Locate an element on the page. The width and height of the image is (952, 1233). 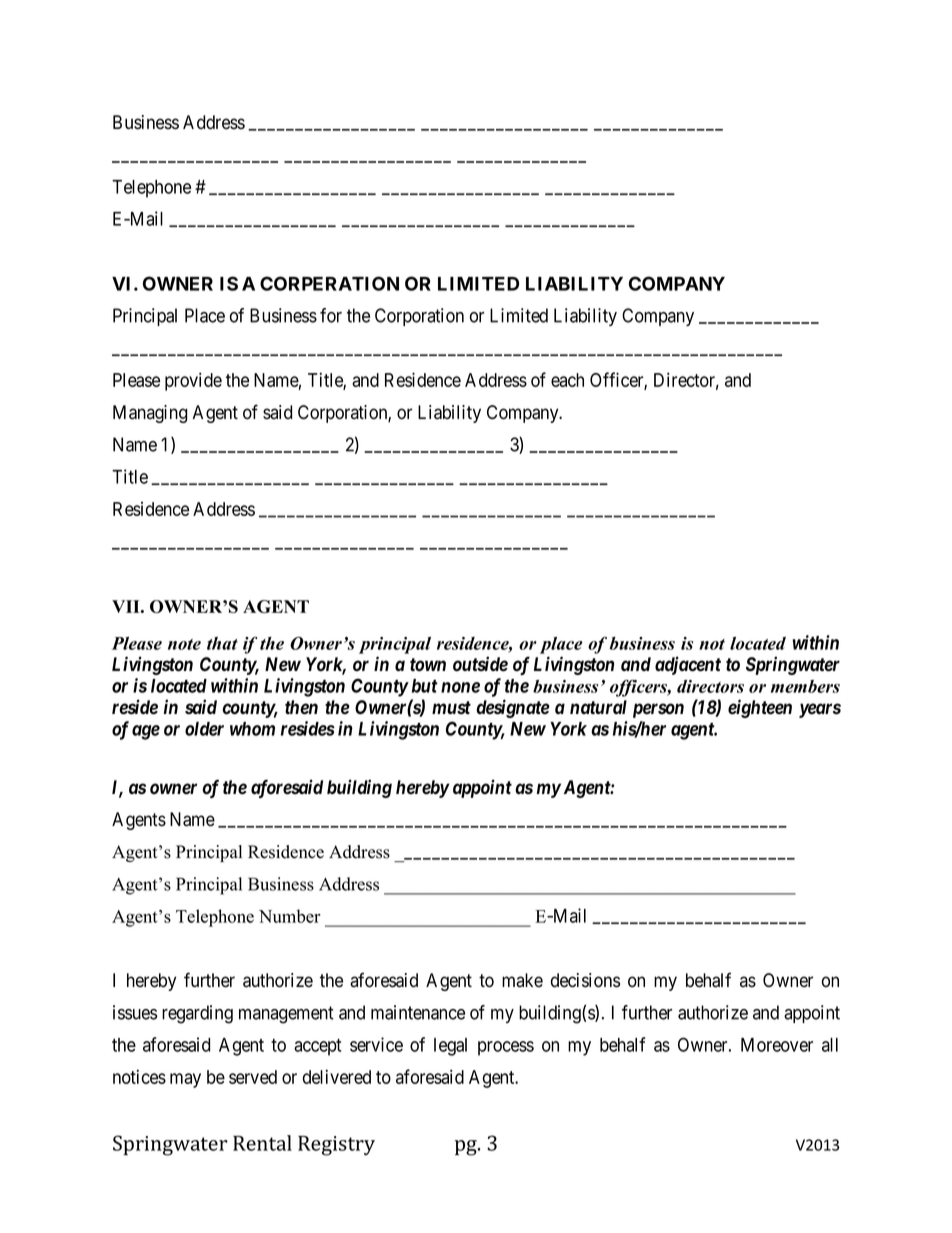
designate is located at coordinates (513, 708).
